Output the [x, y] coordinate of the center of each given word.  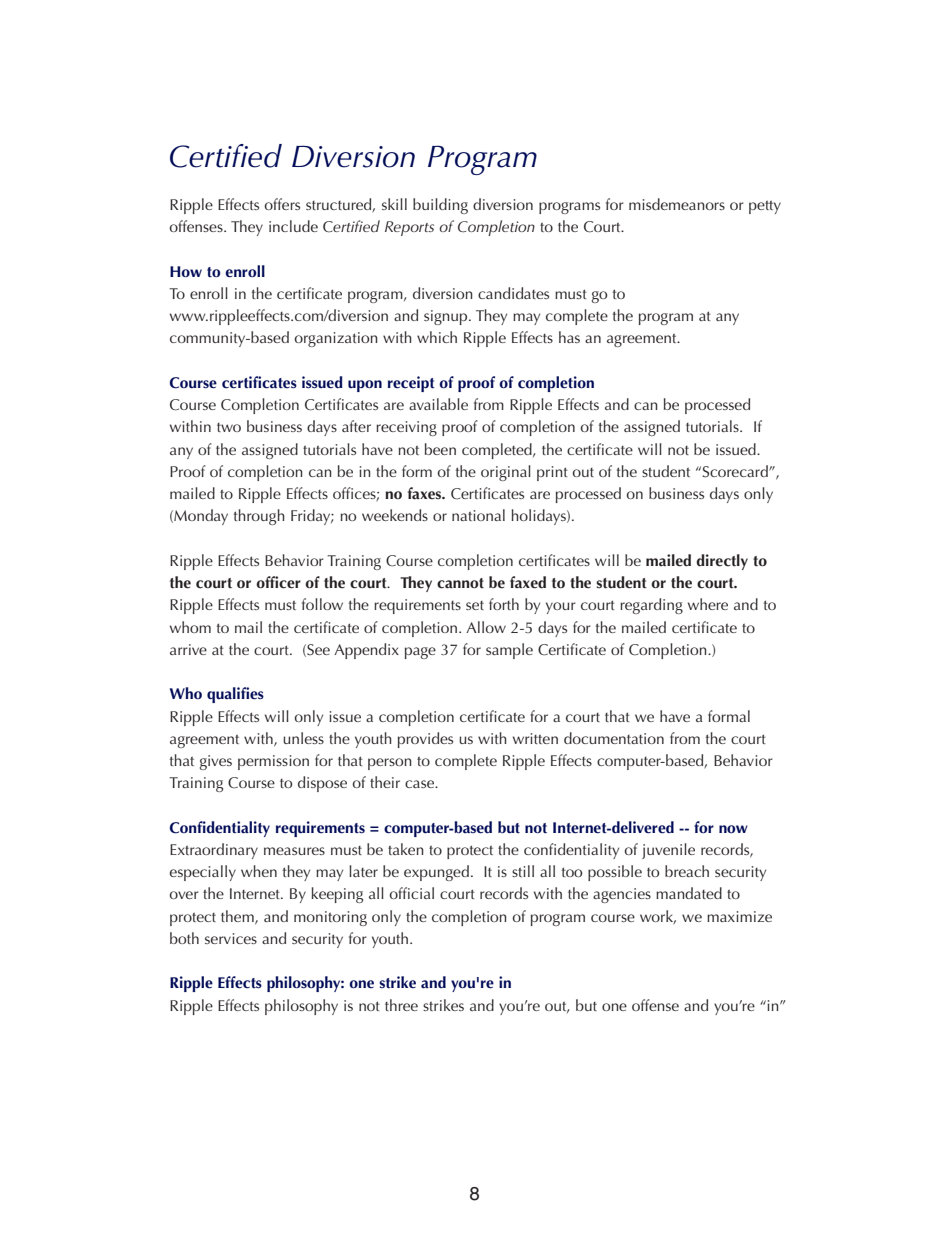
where [708, 604]
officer [278, 582]
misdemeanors [677, 204]
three [401, 1005]
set [475, 605]
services [231, 938]
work [658, 917]
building [440, 206]
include [293, 226]
